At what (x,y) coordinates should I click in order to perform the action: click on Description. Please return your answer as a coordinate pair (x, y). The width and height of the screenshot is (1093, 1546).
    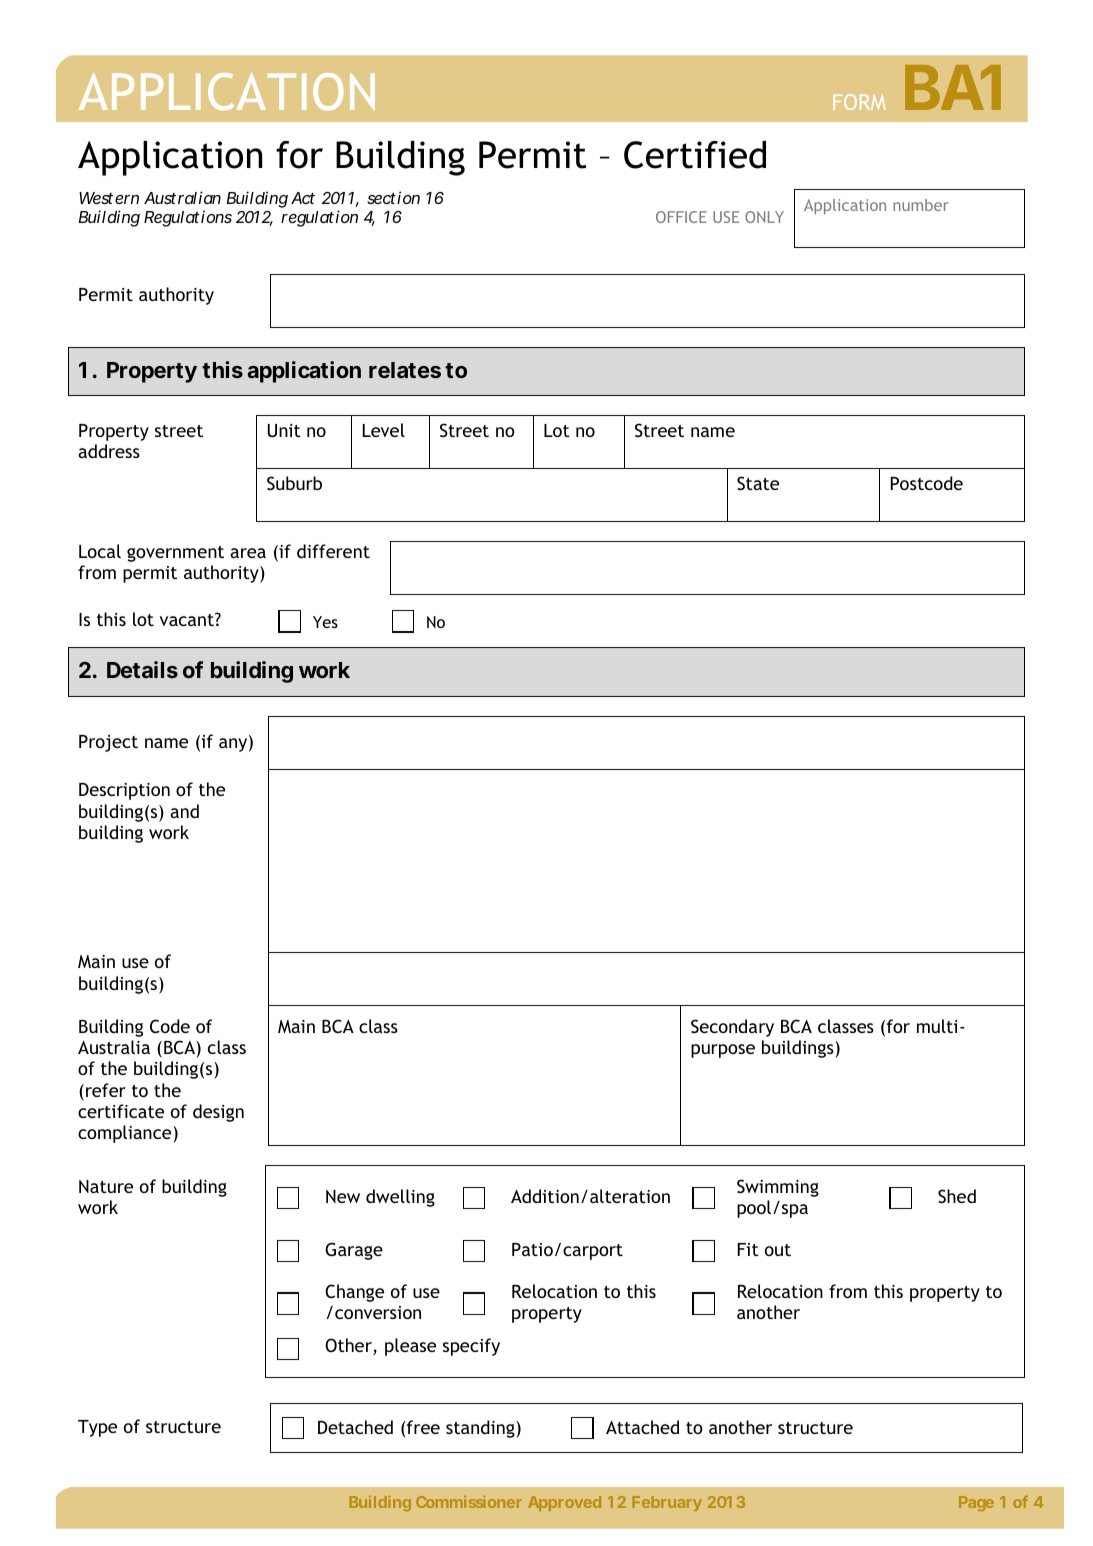
    Looking at the image, I should click on (124, 791).
